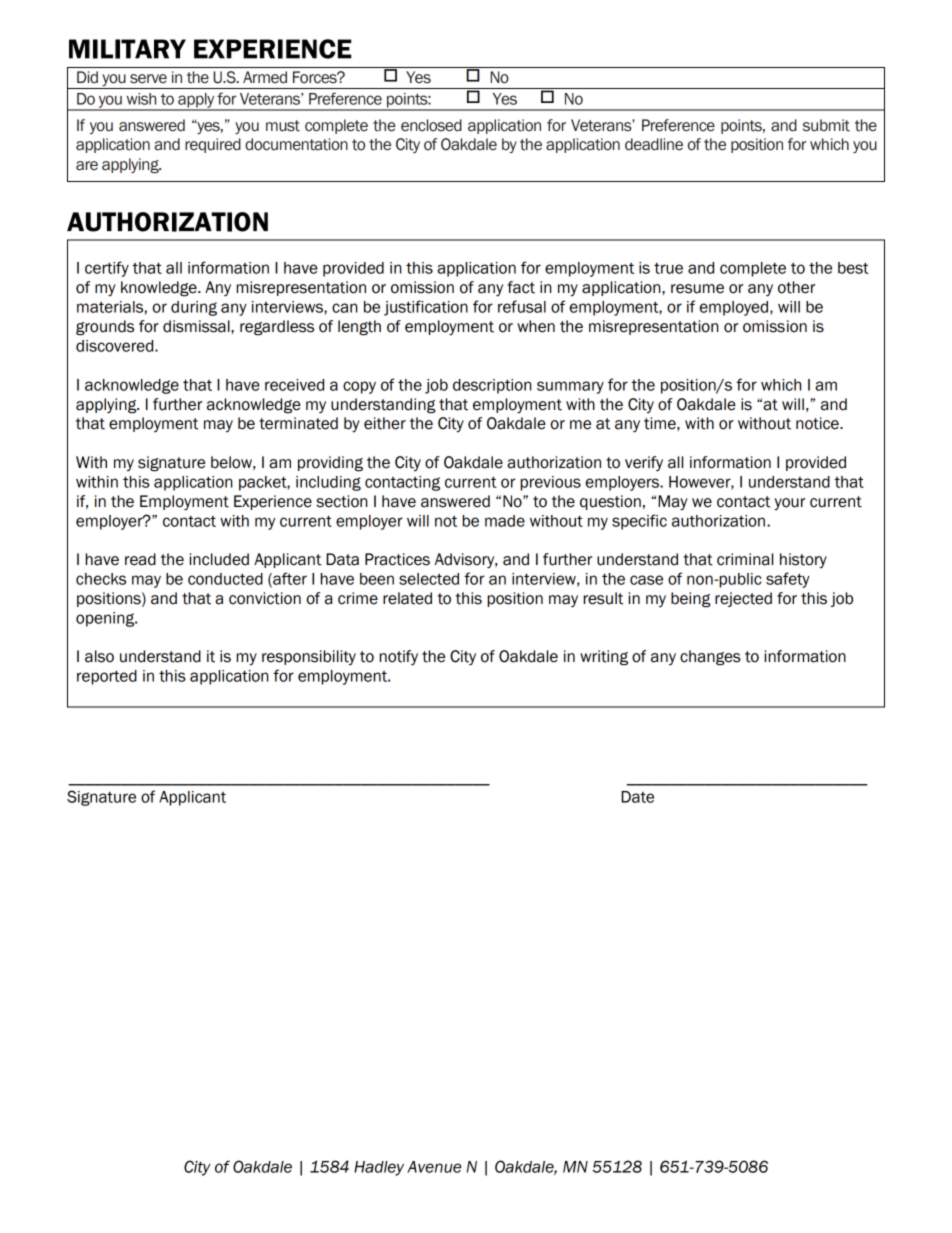 The height and width of the screenshot is (1233, 952). I want to click on serve, so click(148, 79).
